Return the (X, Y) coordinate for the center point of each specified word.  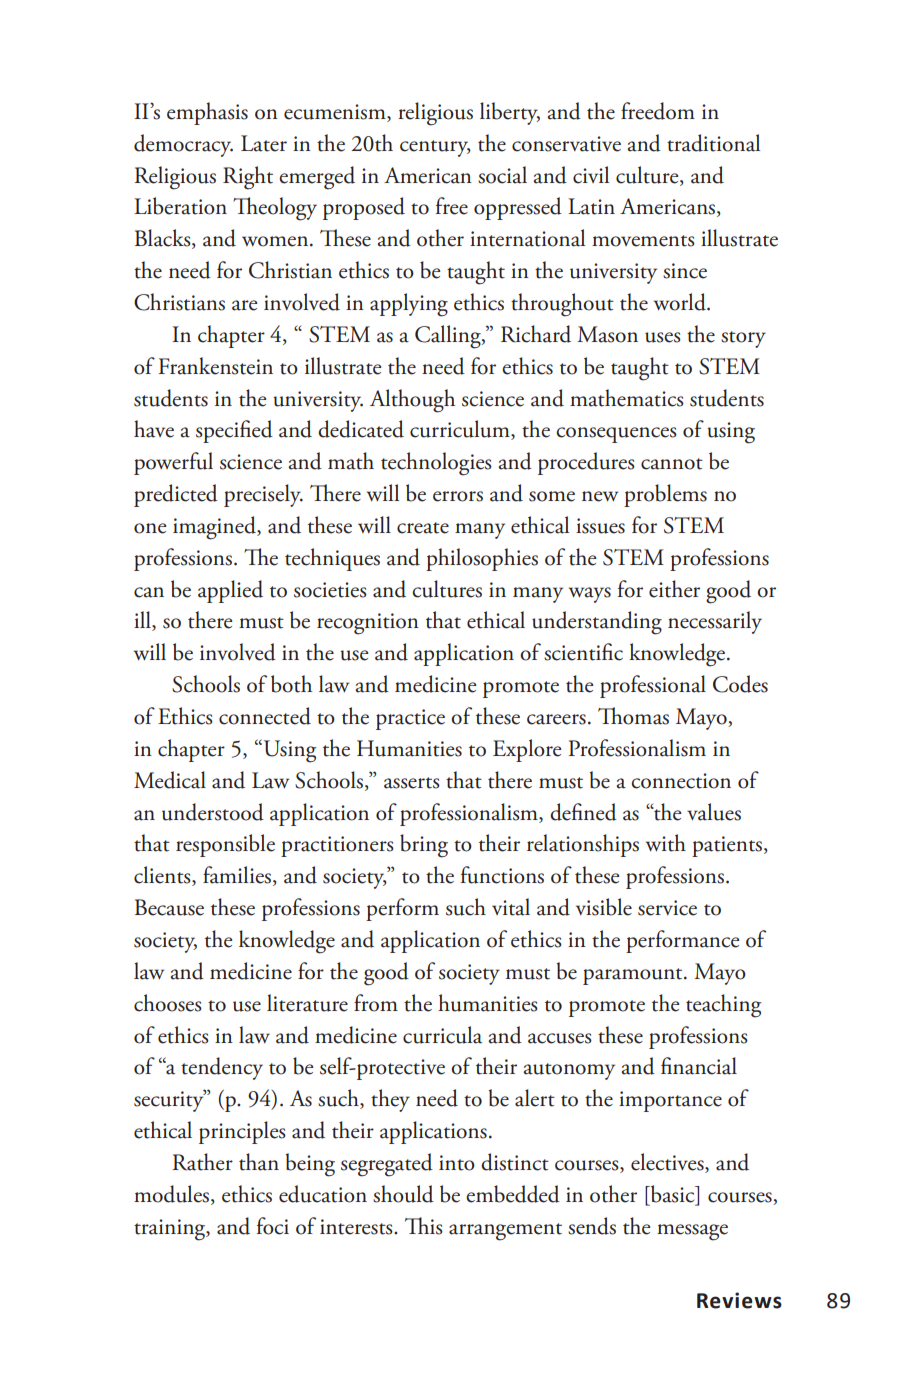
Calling (449, 337)
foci (273, 1226)
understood (213, 812)
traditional (713, 143)
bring (424, 846)
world (681, 302)
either (674, 589)
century (435, 148)
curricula (442, 1035)
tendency (222, 1068)
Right (248, 178)
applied (230, 591)
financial (699, 1066)
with (666, 843)
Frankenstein (215, 366)
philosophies (482, 559)
